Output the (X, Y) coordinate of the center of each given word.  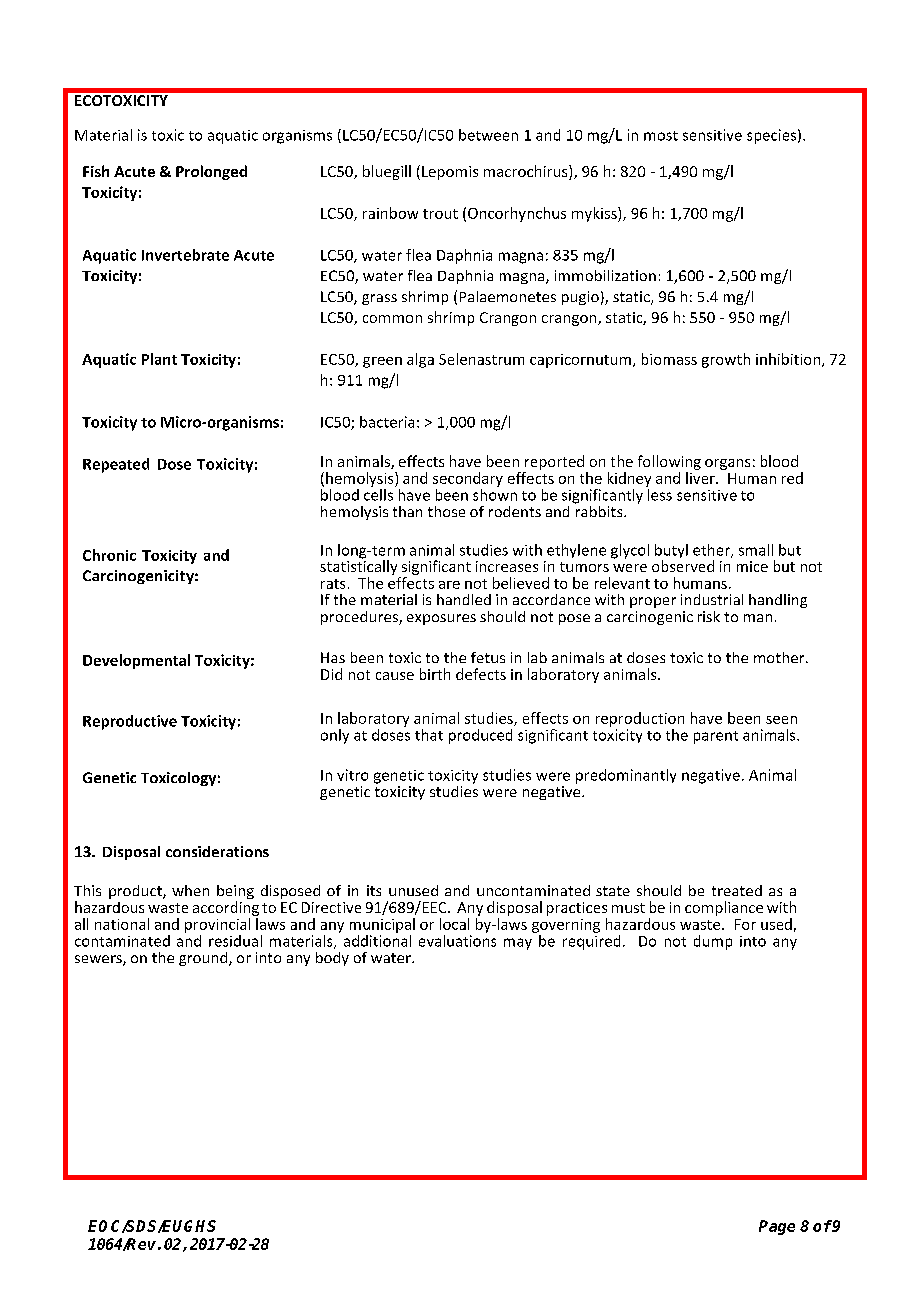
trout (440, 214)
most (661, 136)
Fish (96, 171)
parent (716, 737)
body (332, 959)
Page (777, 1227)
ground (204, 959)
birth (435, 674)
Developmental (136, 661)
